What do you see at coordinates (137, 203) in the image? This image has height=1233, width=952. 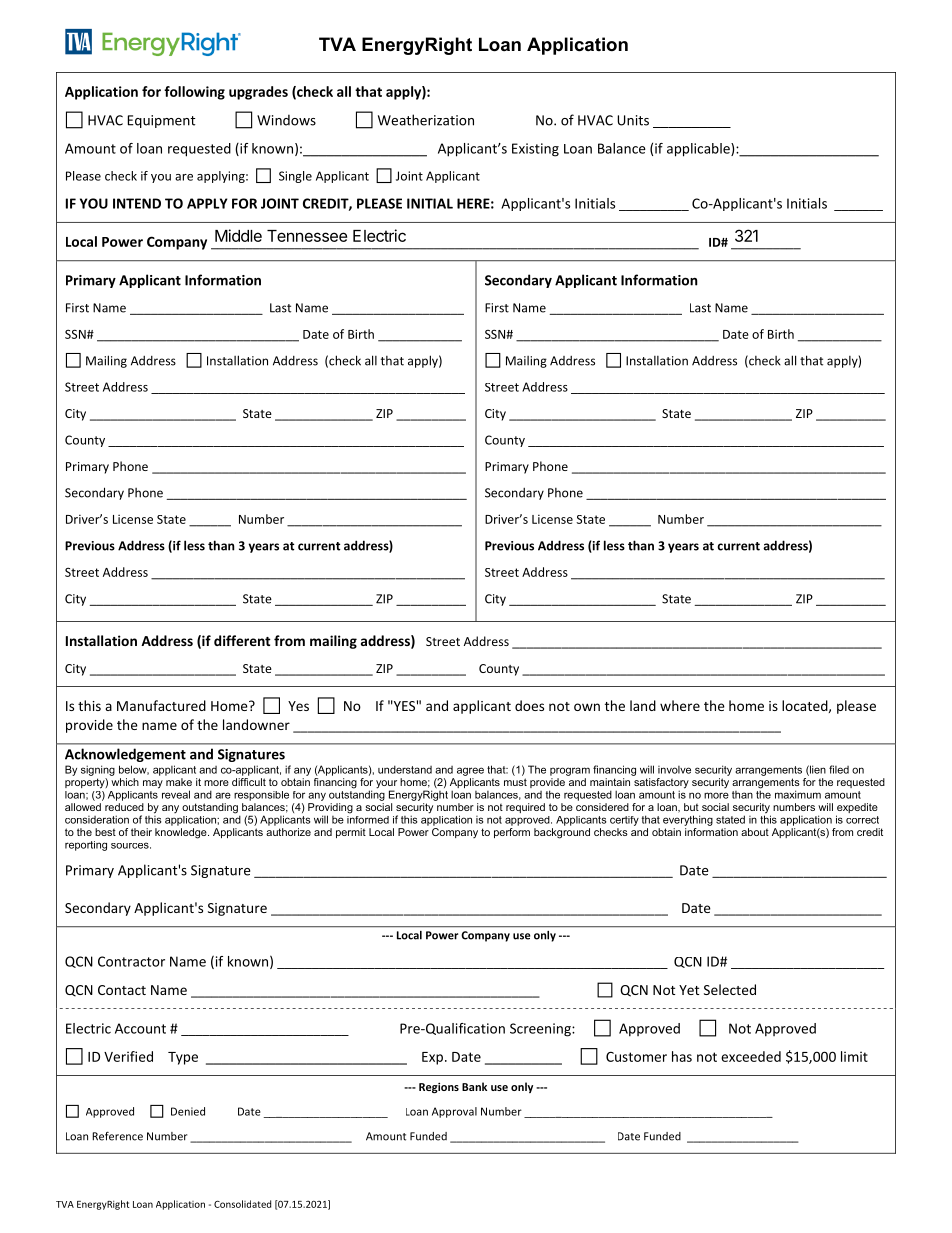 I see `INTEND` at bounding box center [137, 203].
